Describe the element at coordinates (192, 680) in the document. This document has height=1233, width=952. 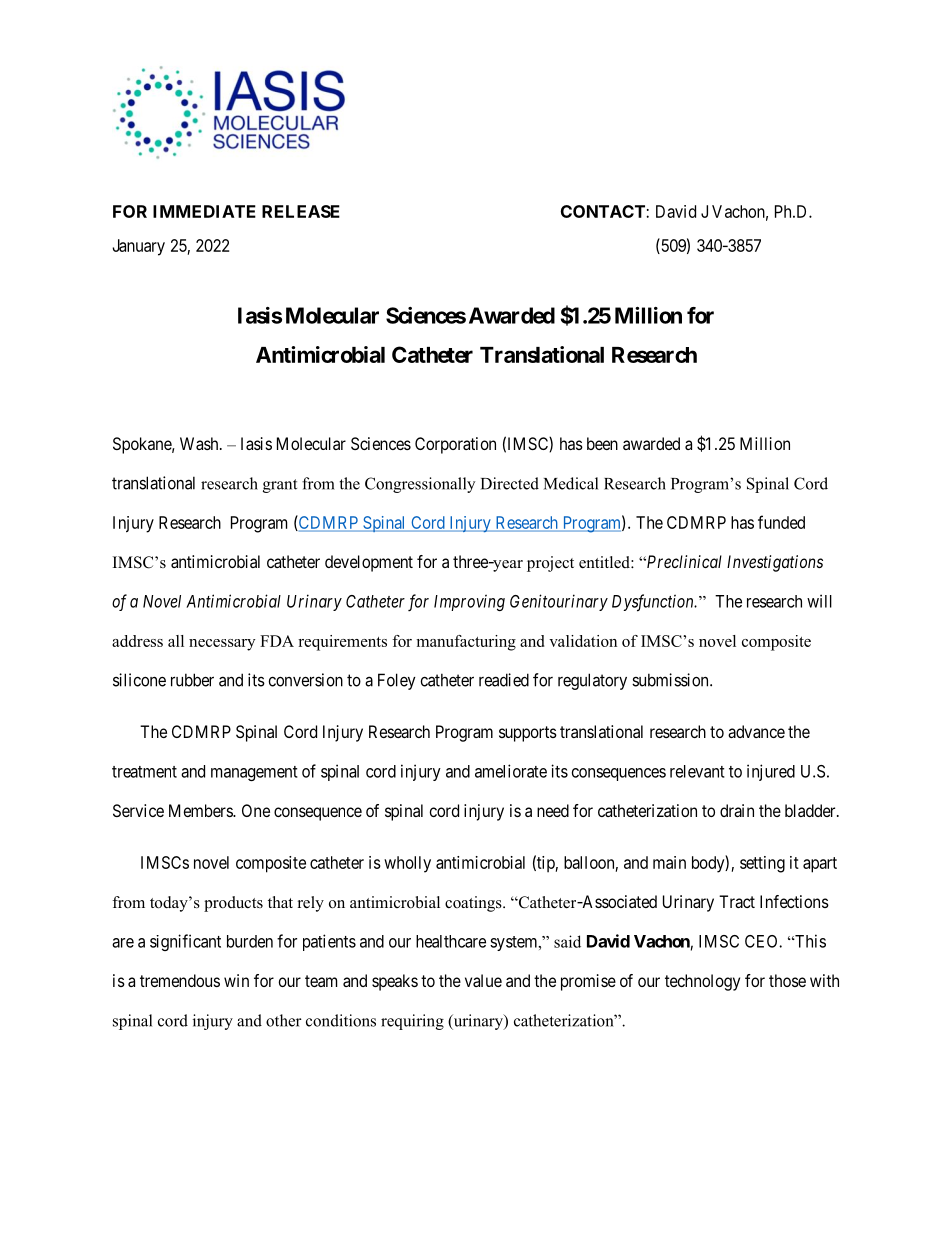
I see `rubber` at that location.
